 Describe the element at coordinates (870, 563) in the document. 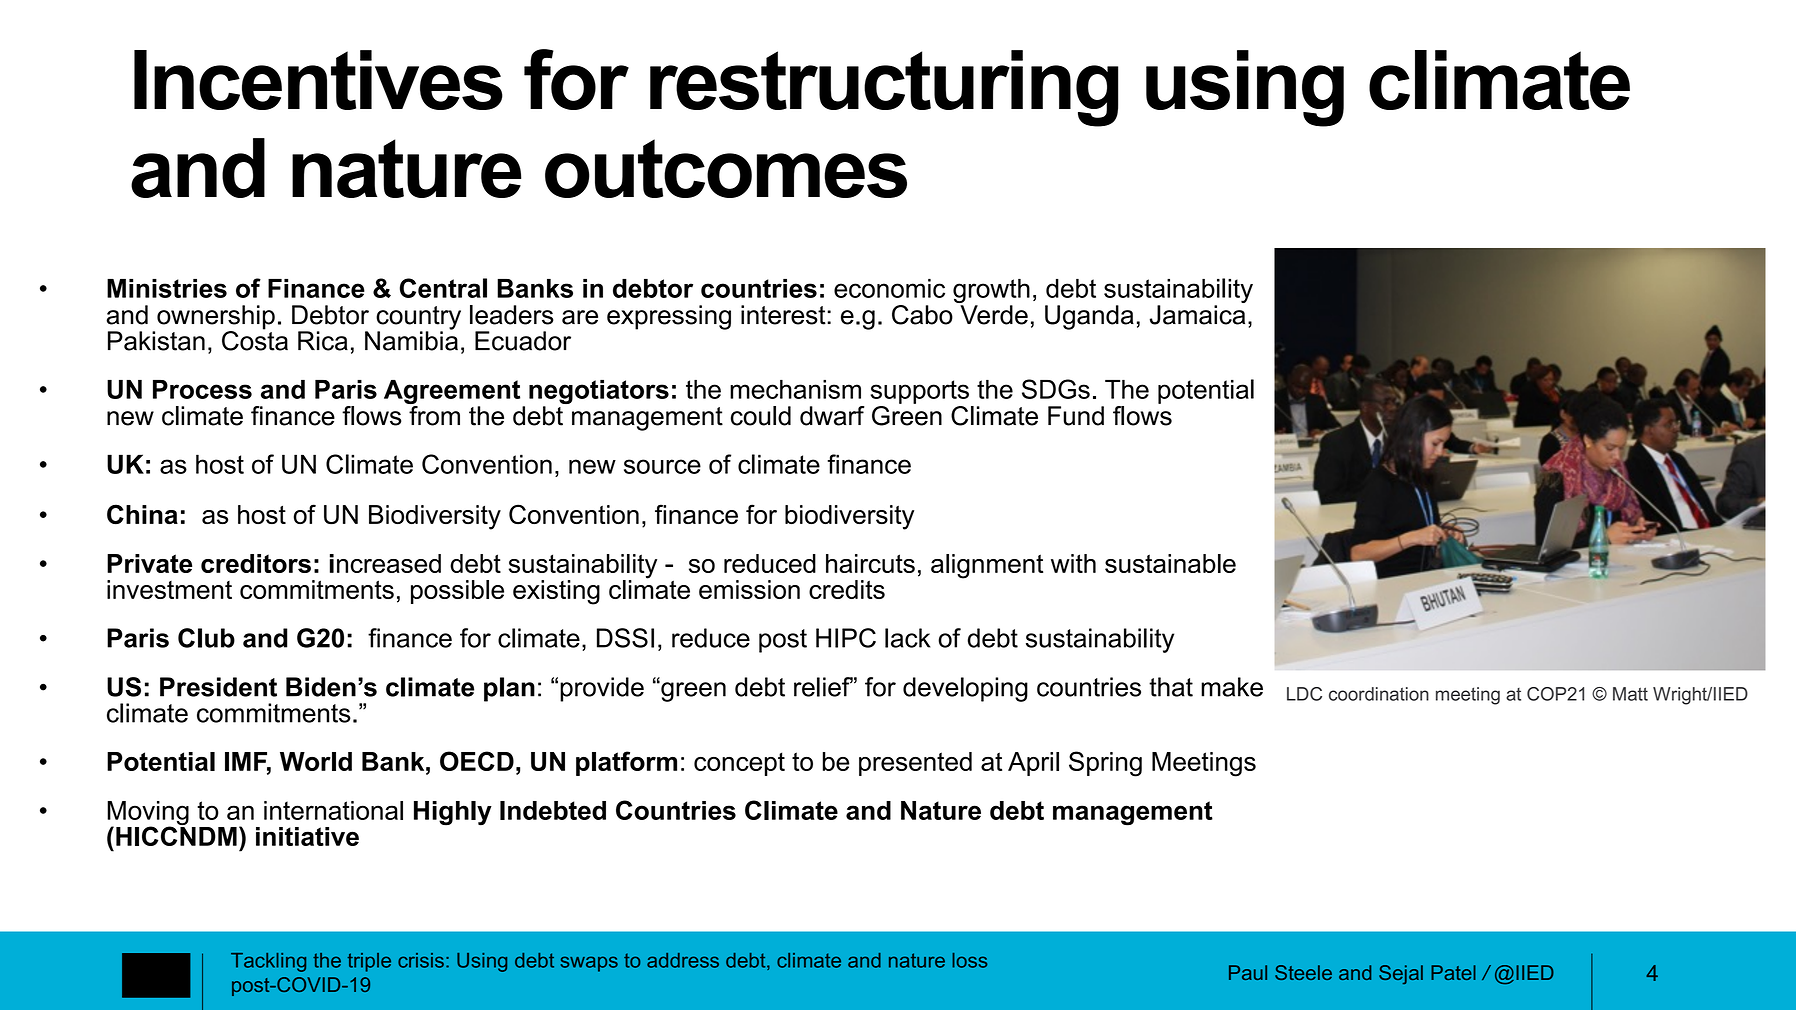

I see `haircuts` at that location.
